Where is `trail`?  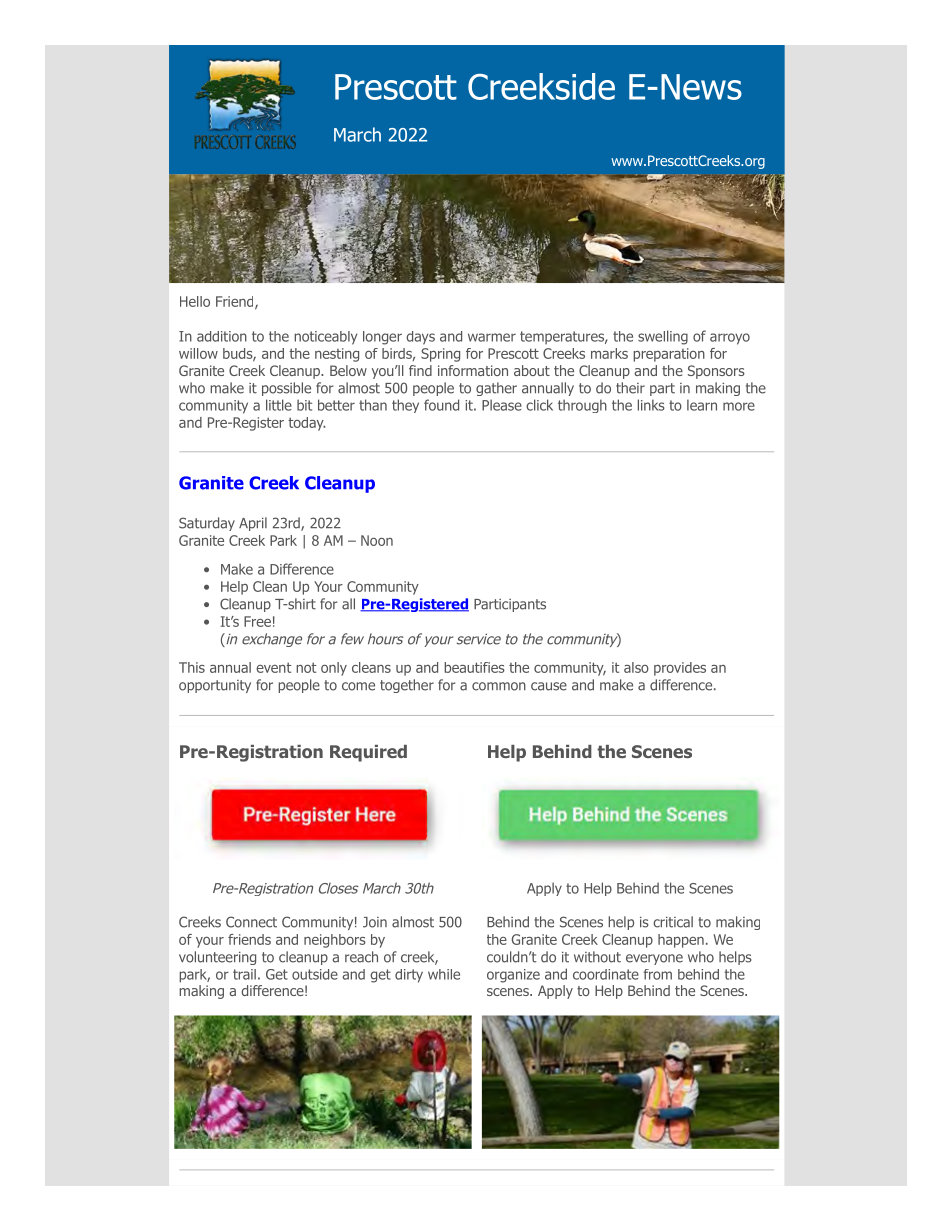
trail is located at coordinates (244, 974).
